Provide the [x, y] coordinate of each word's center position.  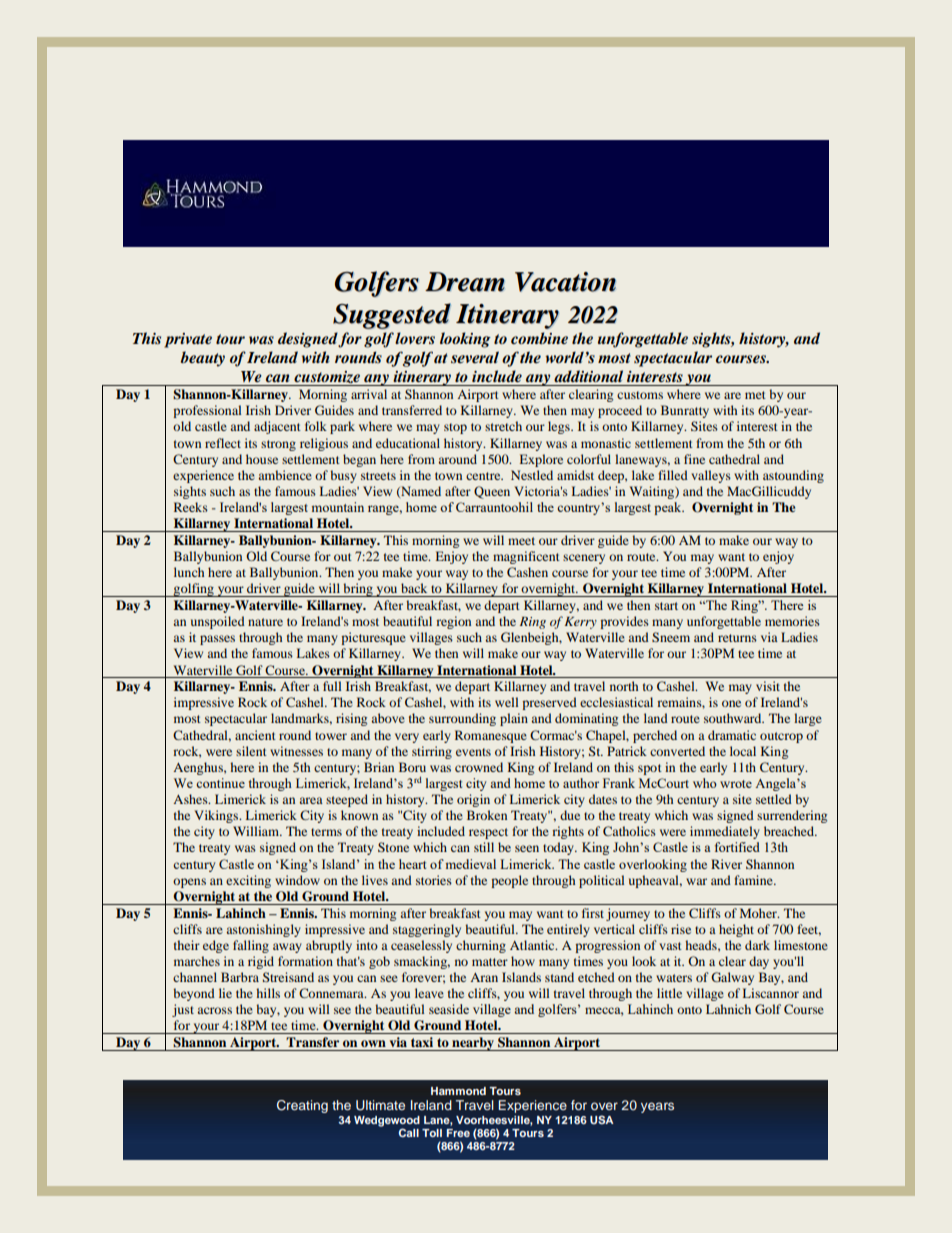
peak [669, 508]
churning [481, 946]
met [755, 395]
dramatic [732, 735]
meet [521, 541]
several [475, 357]
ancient [255, 735]
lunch [189, 572]
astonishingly [263, 930]
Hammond [458, 1091]
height [736, 930]
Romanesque [491, 736]
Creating [302, 1106]
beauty [203, 359]
